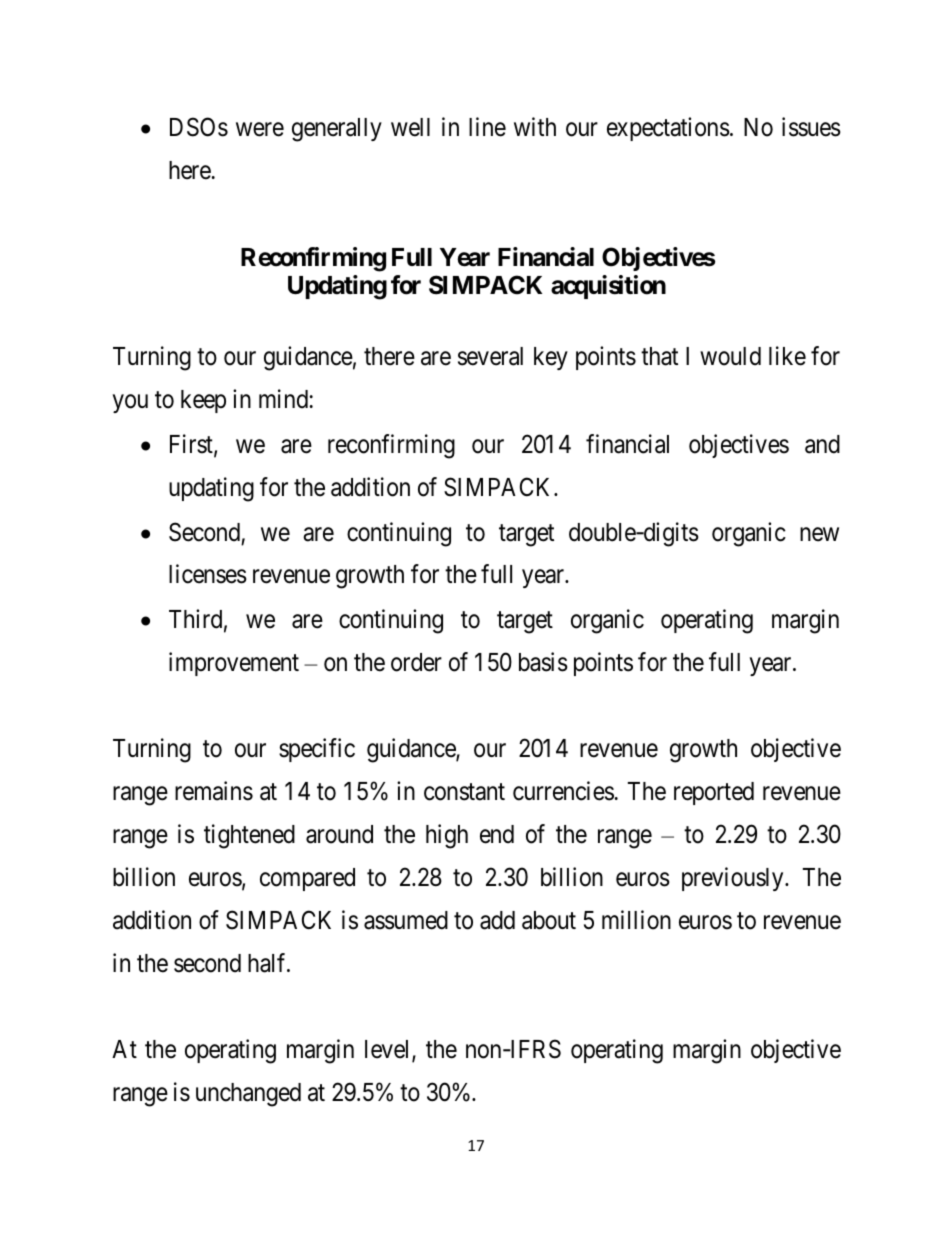  Describe the element at coordinates (416, 662) in the image. I see `order` at that location.
